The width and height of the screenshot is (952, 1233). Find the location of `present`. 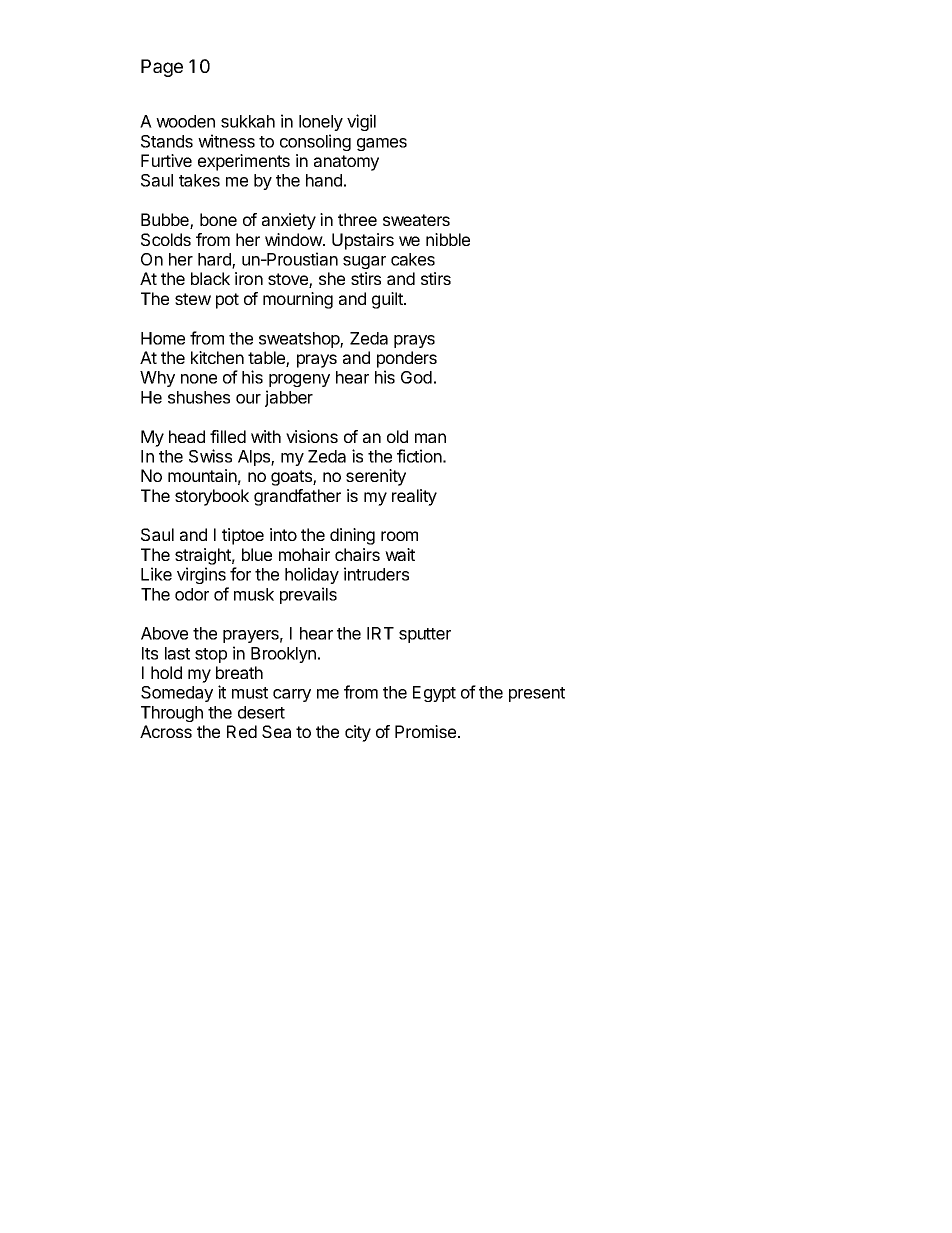

present is located at coordinates (537, 694).
